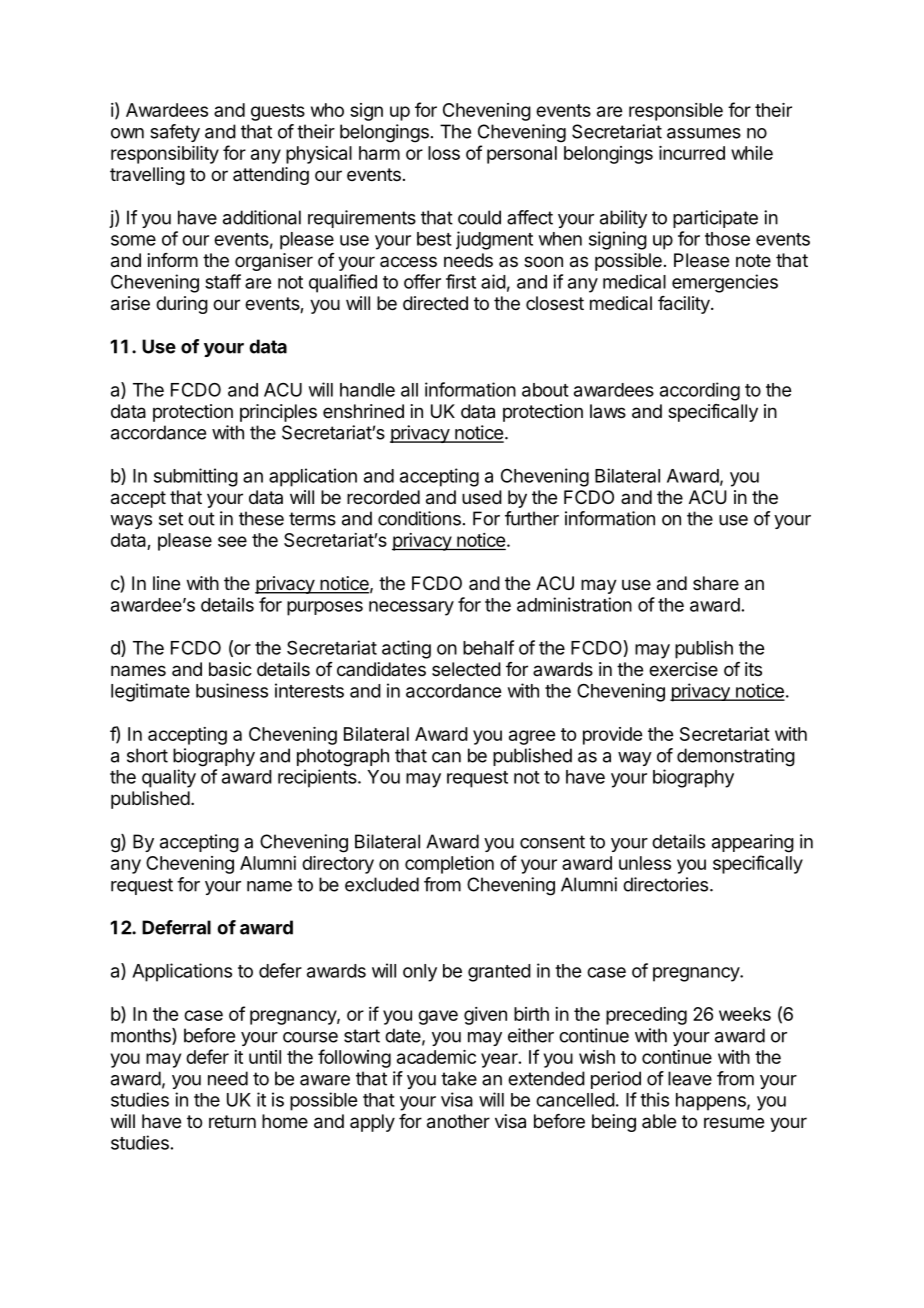 This image has height=1308, width=924. What do you see at coordinates (449, 865) in the image?
I see `completion` at bounding box center [449, 865].
